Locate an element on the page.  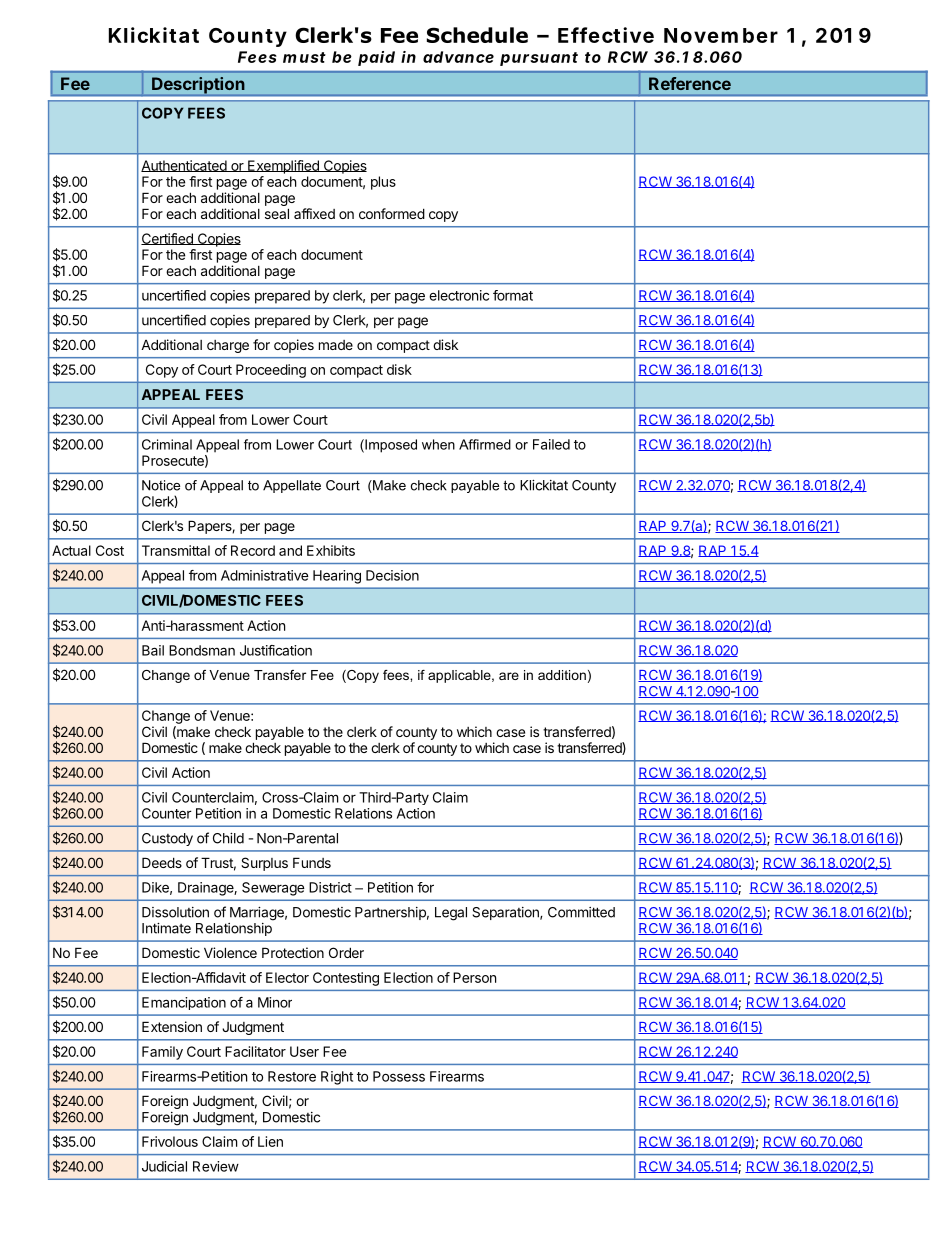
Funds is located at coordinates (312, 862).
